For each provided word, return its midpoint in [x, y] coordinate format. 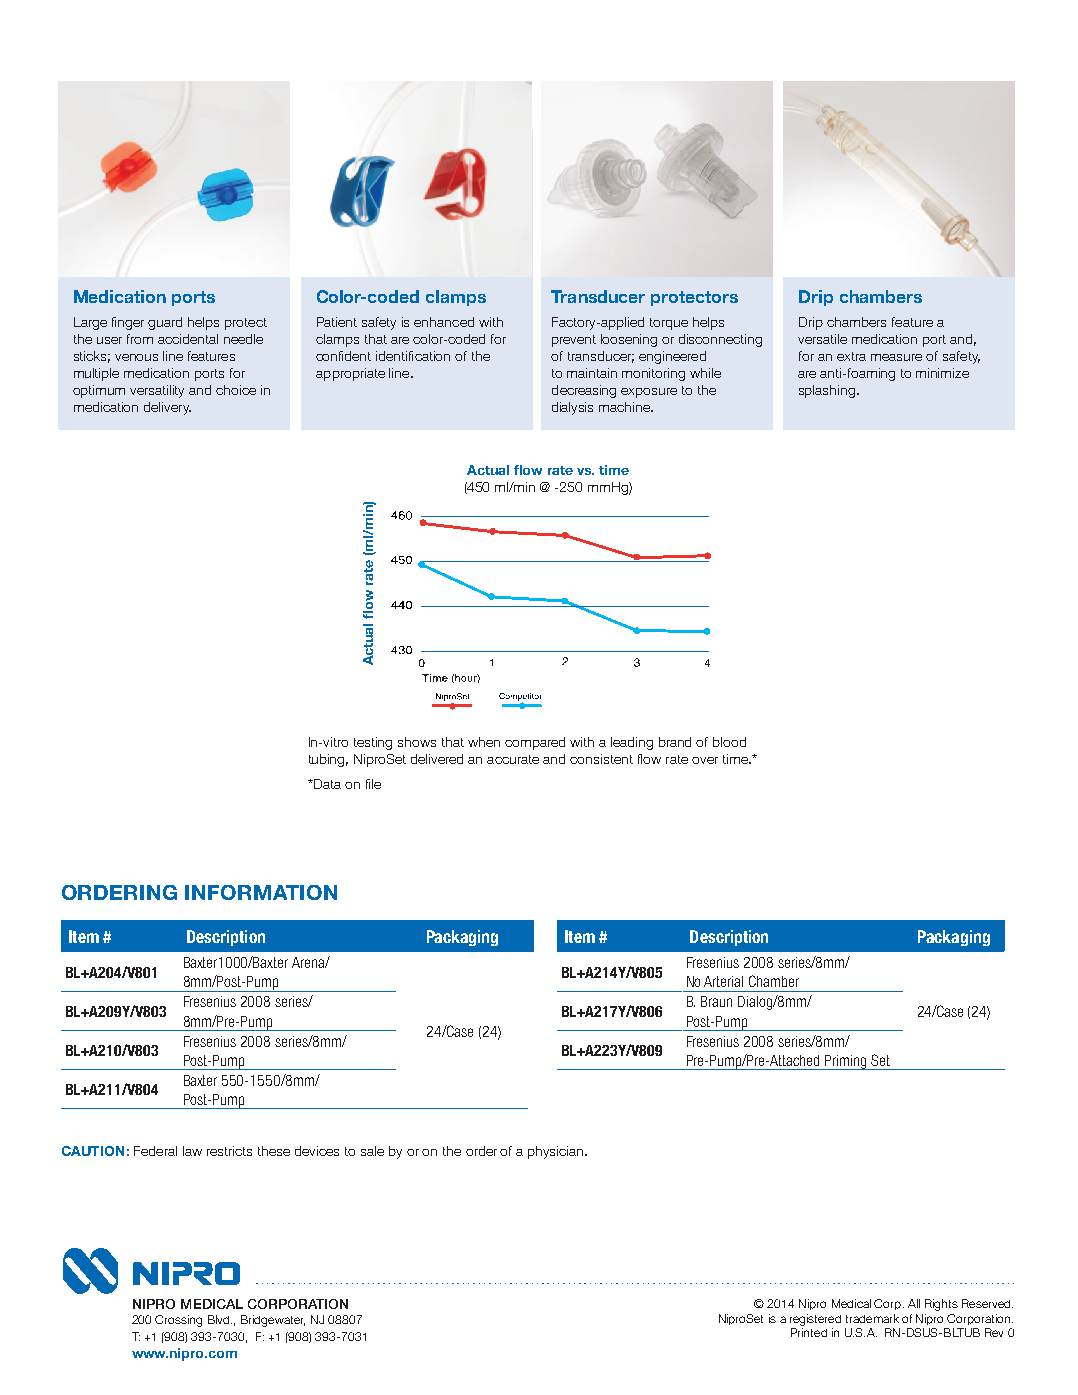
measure [896, 357]
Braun [716, 1001]
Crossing [178, 1321]
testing [373, 743]
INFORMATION [261, 892]
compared [535, 743]
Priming [846, 1062]
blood [729, 742]
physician [557, 1152]
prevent [574, 341]
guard [165, 323]
